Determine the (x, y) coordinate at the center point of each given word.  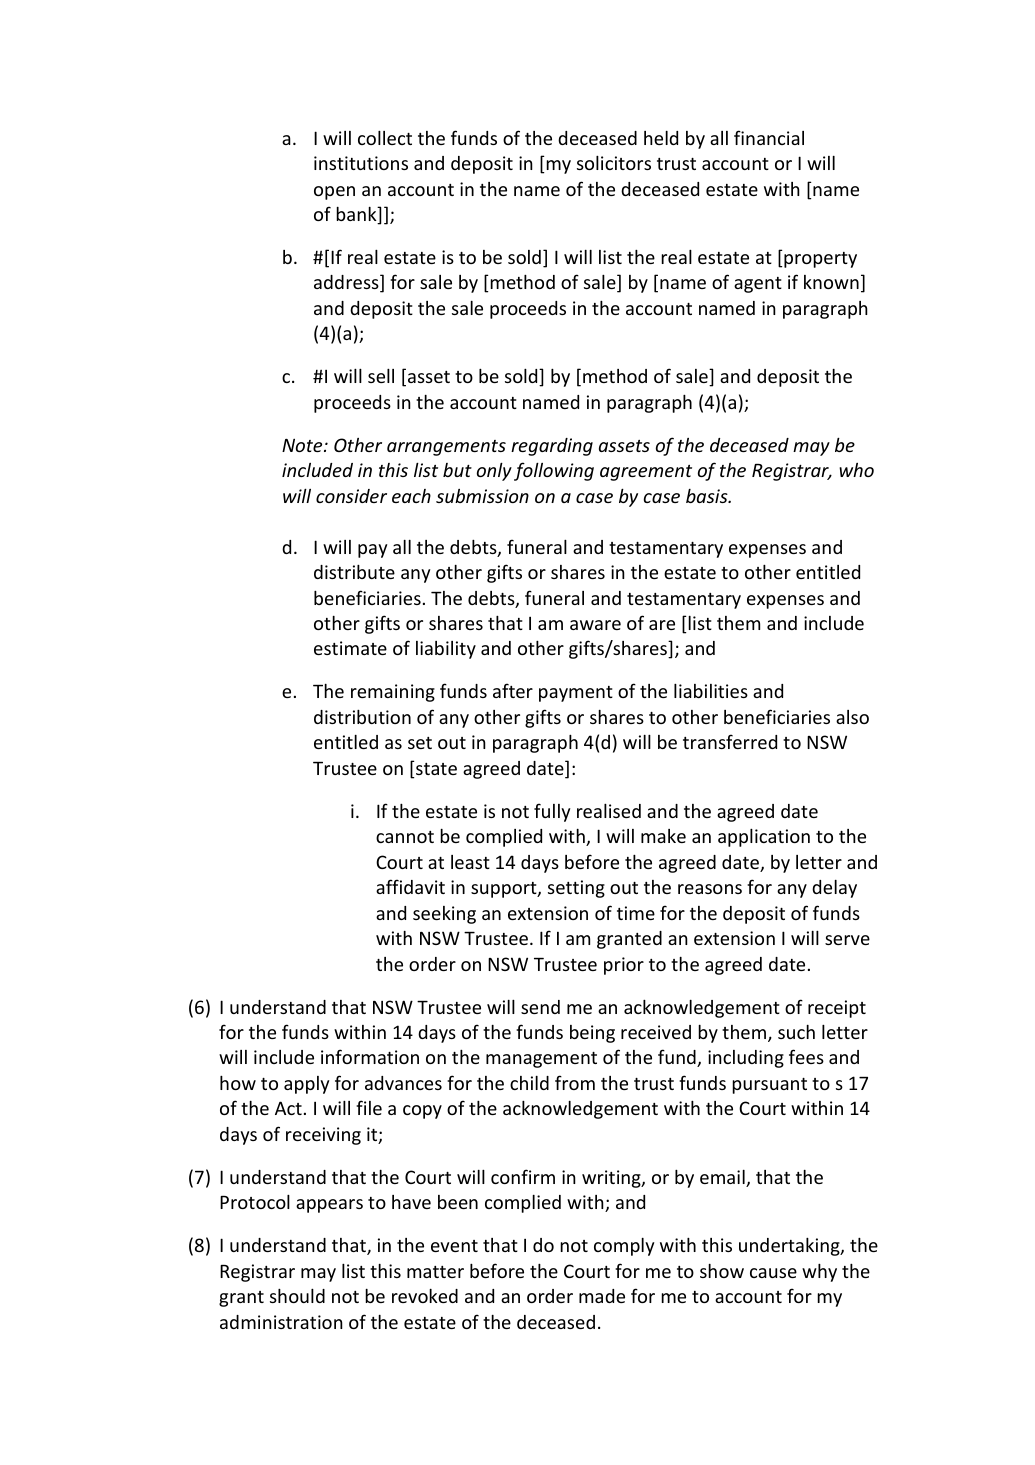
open (334, 193)
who (856, 470)
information (370, 1056)
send (540, 1007)
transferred (730, 741)
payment (576, 694)
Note (303, 445)
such (796, 1032)
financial (769, 137)
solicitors (614, 163)
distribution (362, 717)
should (297, 1296)
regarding (552, 447)
